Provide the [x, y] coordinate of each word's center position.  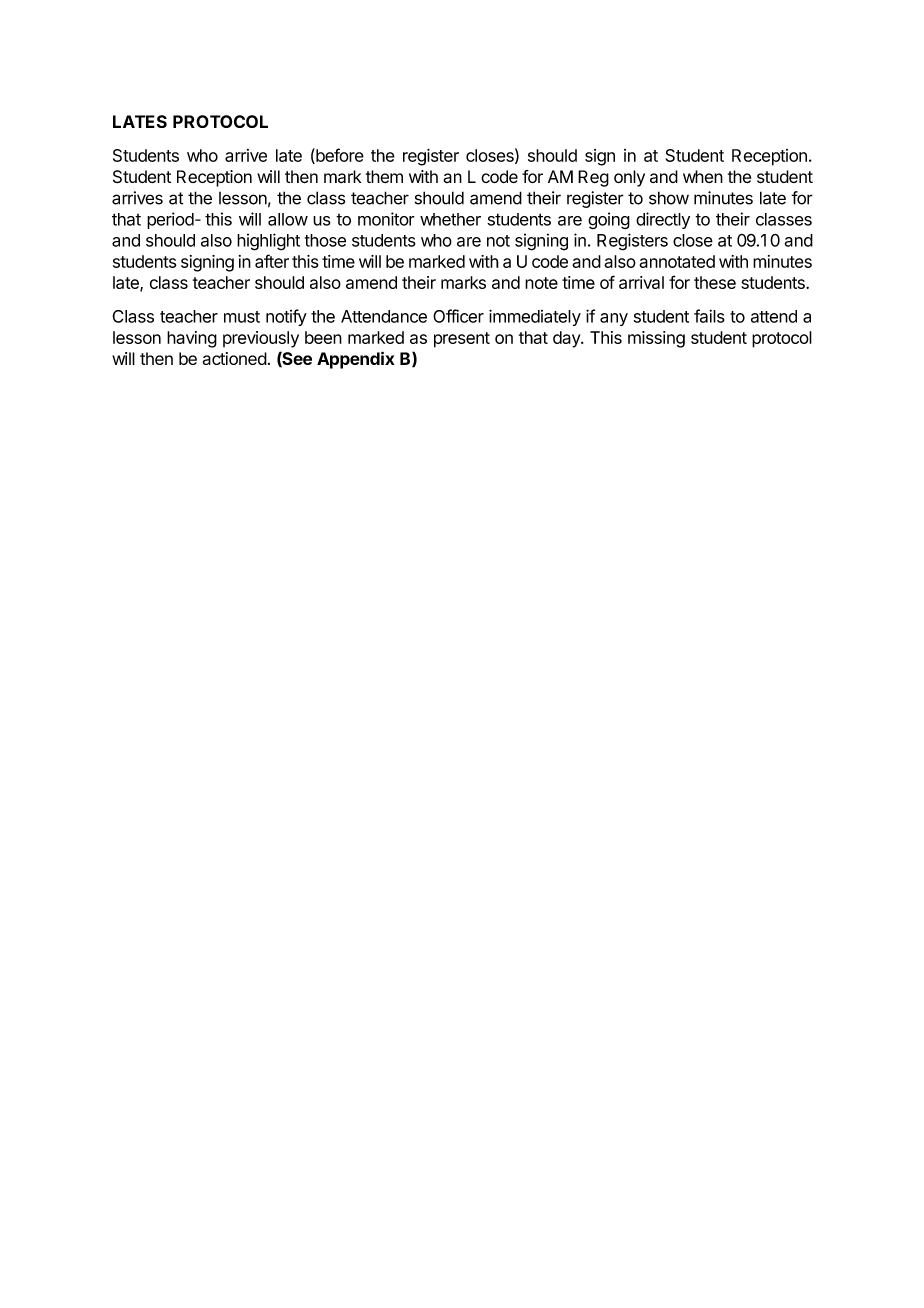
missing [656, 339]
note [541, 283]
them [384, 176]
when [703, 176]
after [272, 261]
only [629, 178]
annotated [677, 261]
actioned [235, 358]
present [462, 340]
